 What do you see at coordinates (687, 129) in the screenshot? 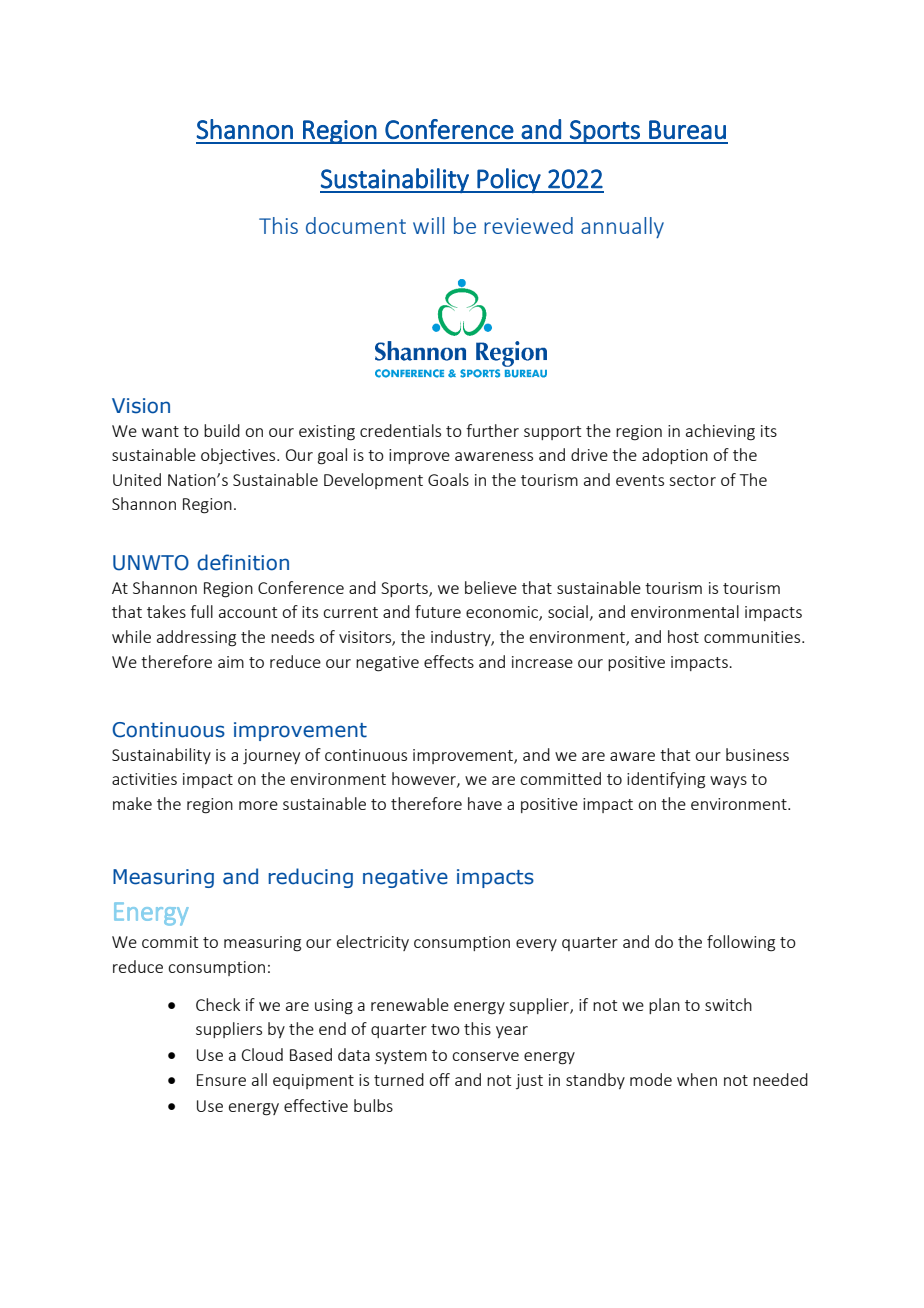
I see `Bureau` at bounding box center [687, 129].
